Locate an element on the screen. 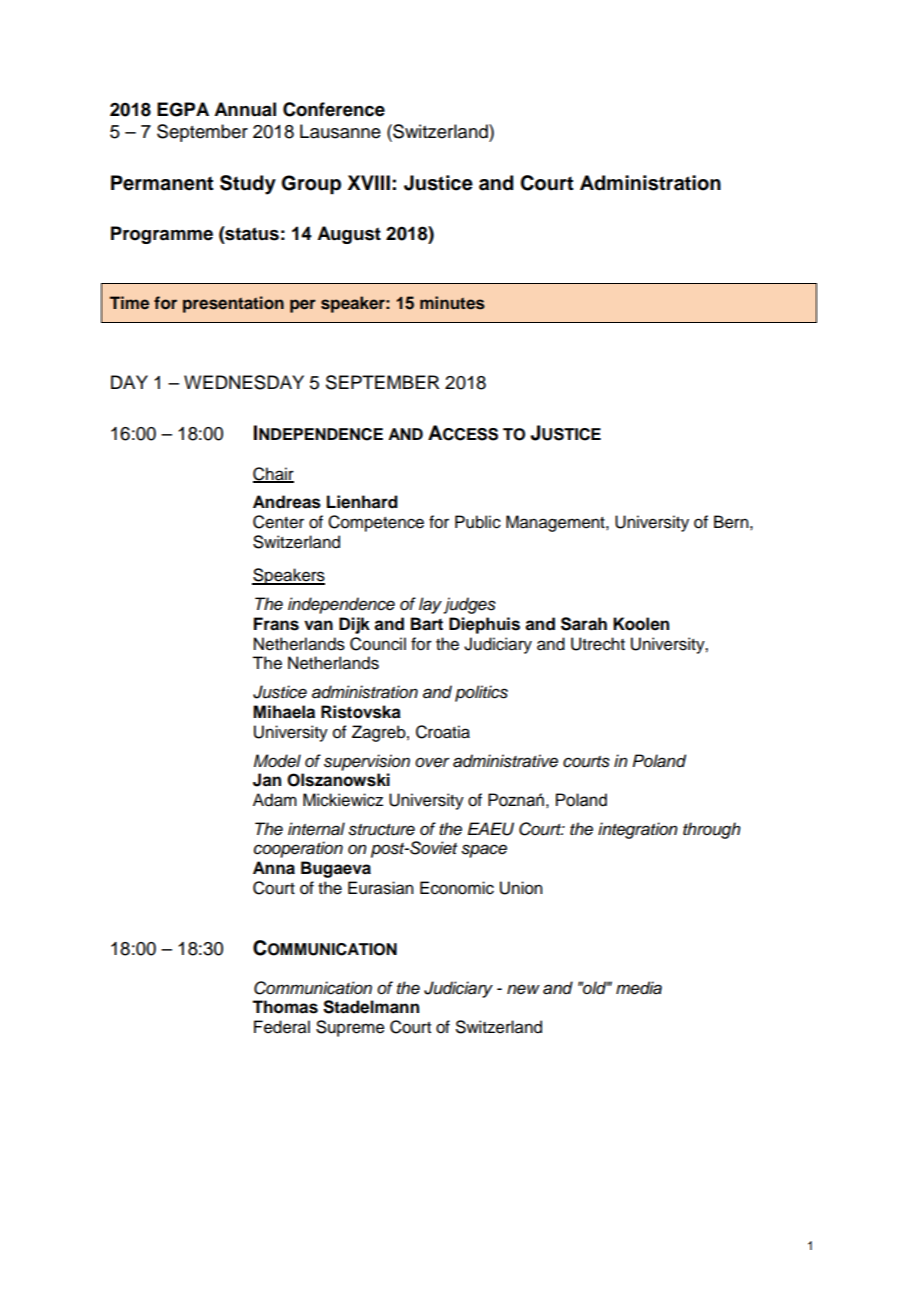 The width and height of the screenshot is (924, 1308). Management is located at coordinates (556, 523).
